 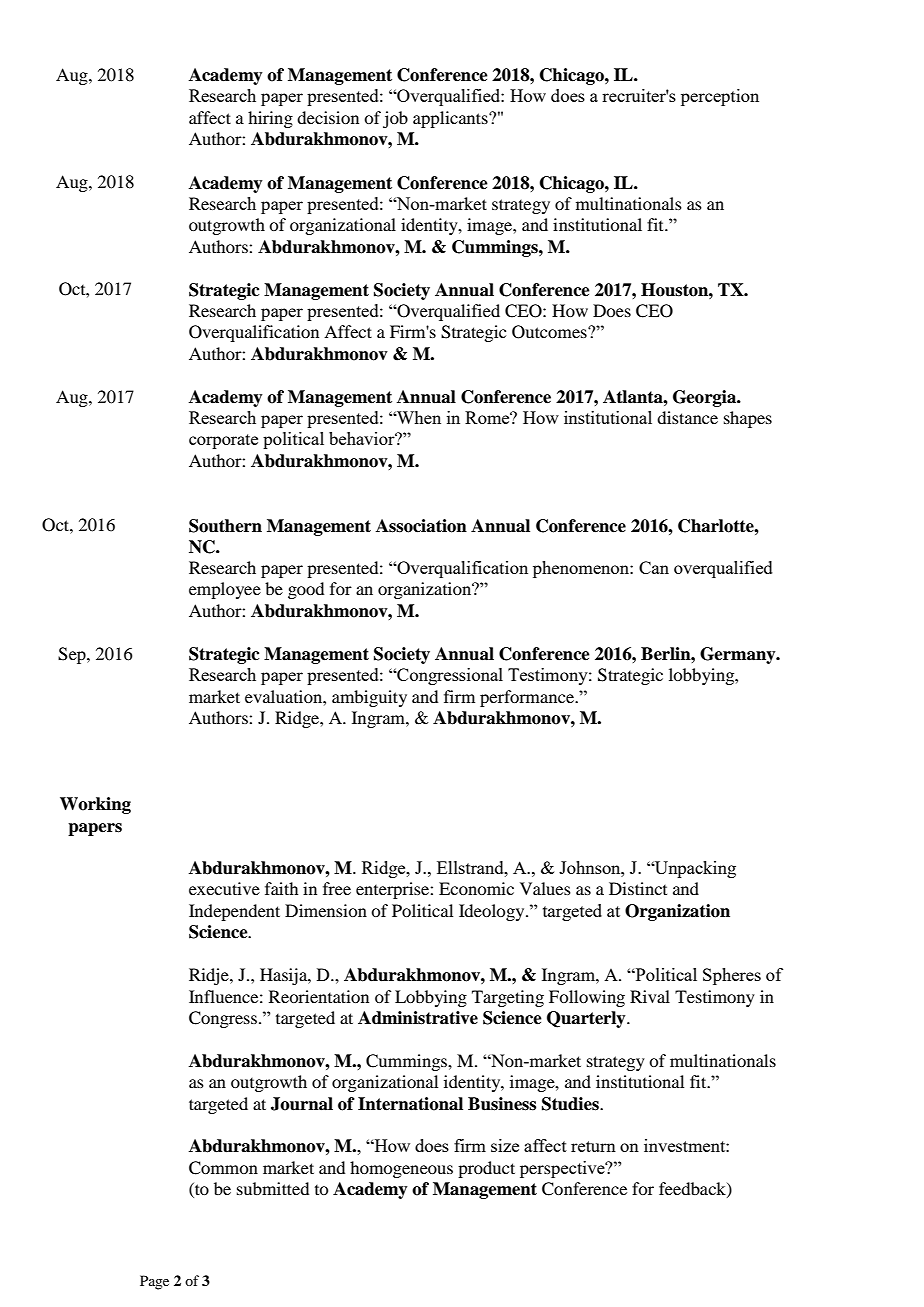 What do you see at coordinates (401, 1169) in the image?
I see `homogeneous` at bounding box center [401, 1169].
